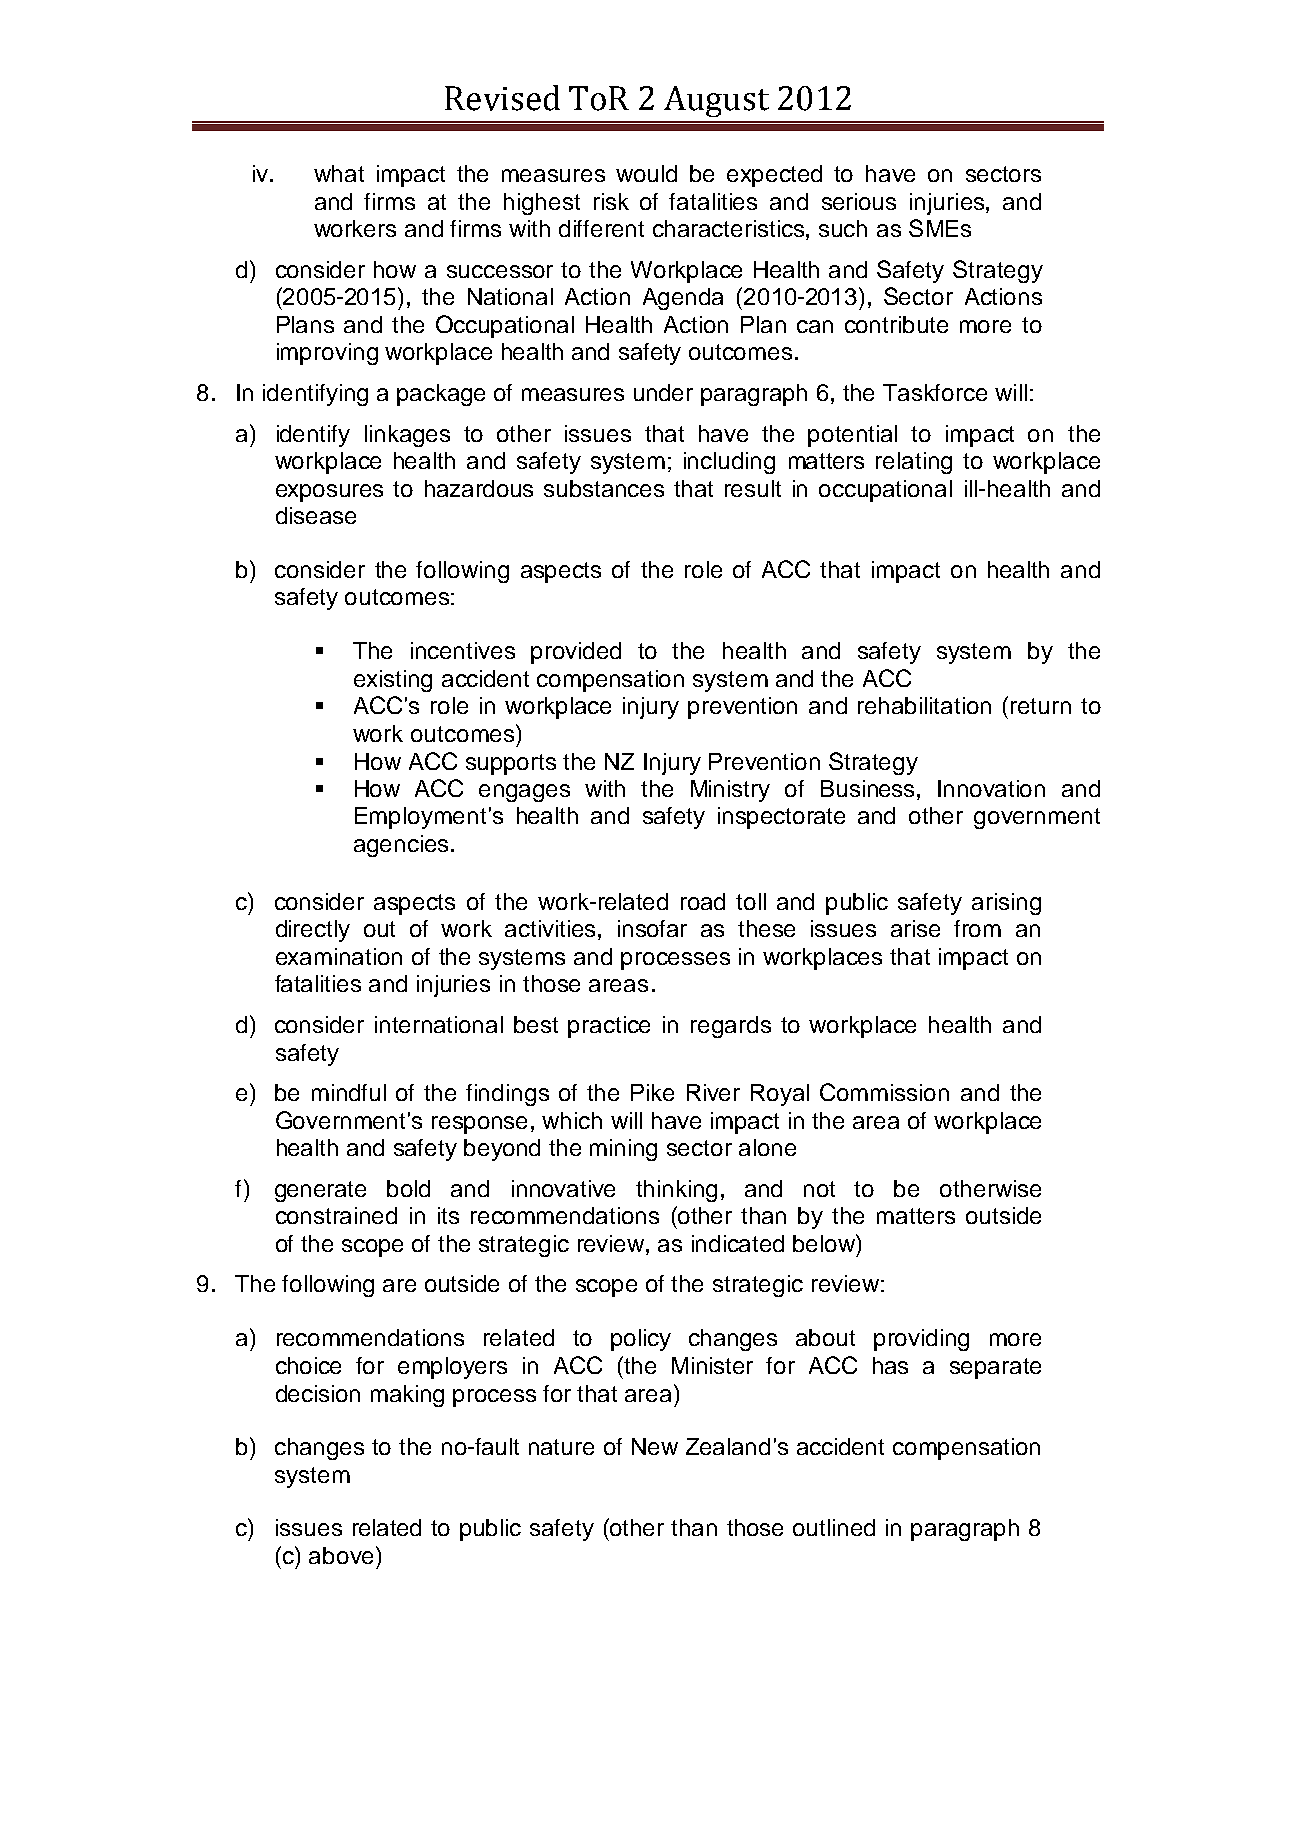 The height and width of the screenshot is (1834, 1297). What do you see at coordinates (339, 173) in the screenshot?
I see `what` at bounding box center [339, 173].
